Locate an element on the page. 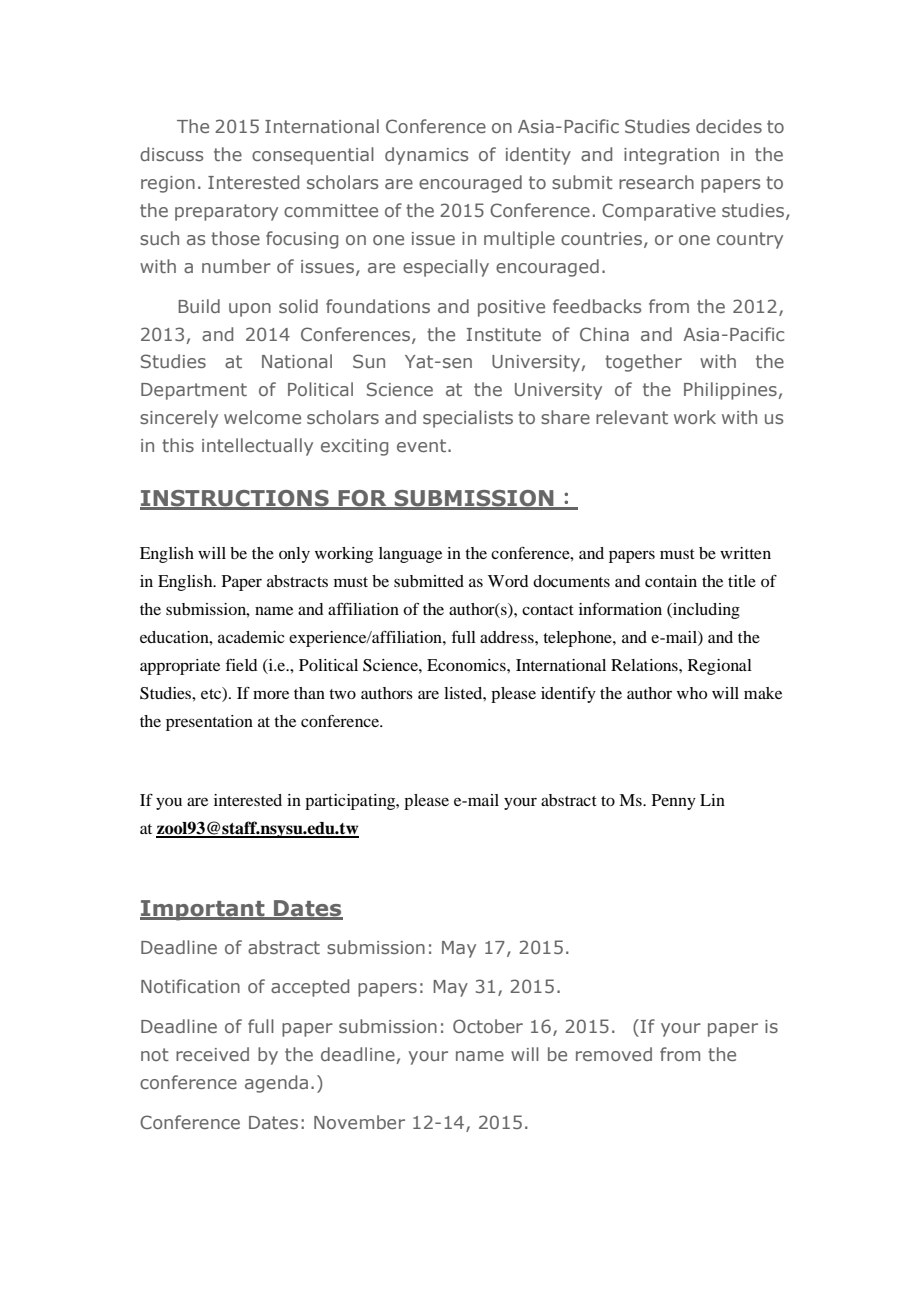 This document has width=924, height=1308. intellectually is located at coordinates (257, 447).
